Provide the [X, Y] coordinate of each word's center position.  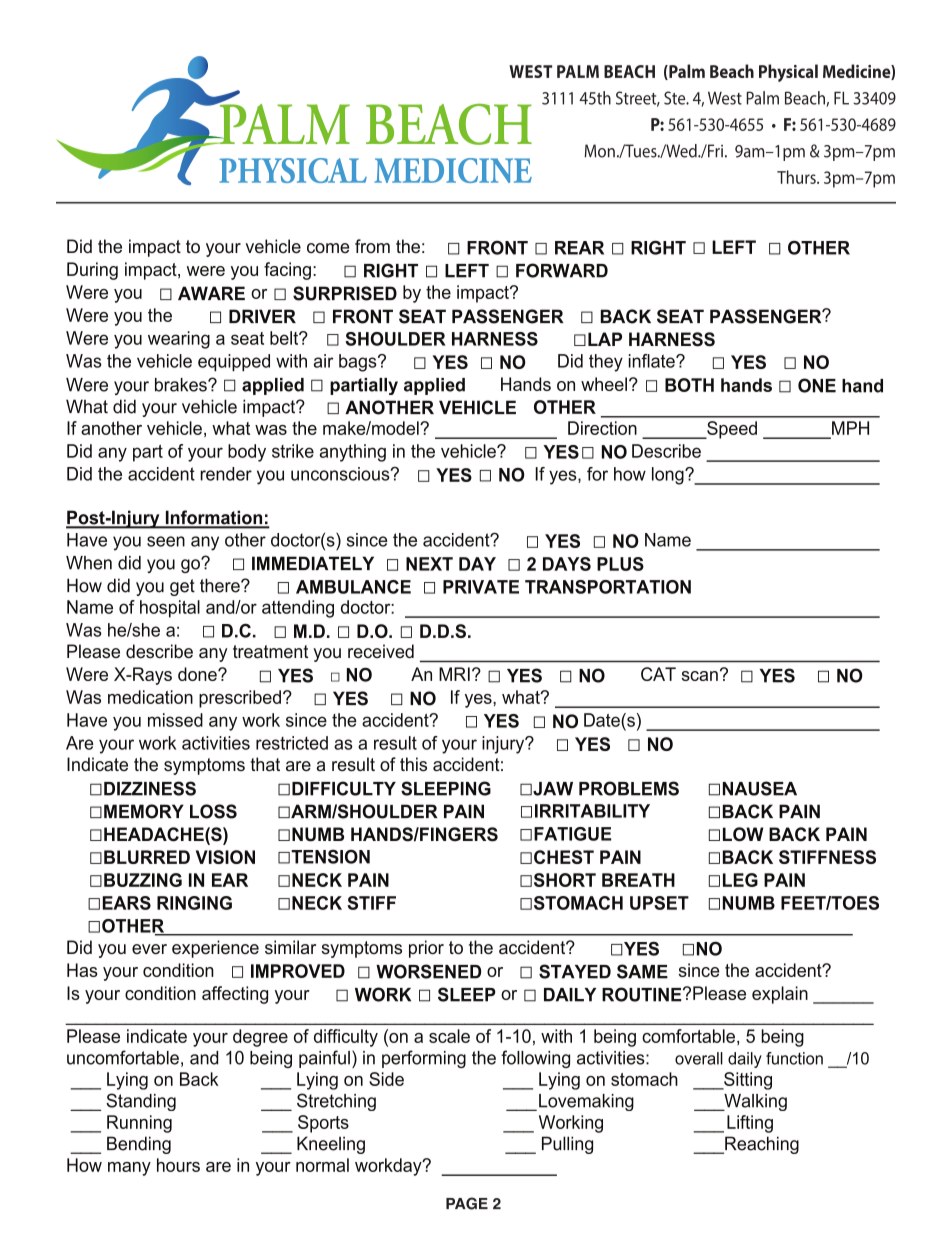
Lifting [750, 1124]
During [92, 271]
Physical [788, 73]
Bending [139, 1145]
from [372, 246]
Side [386, 1079]
